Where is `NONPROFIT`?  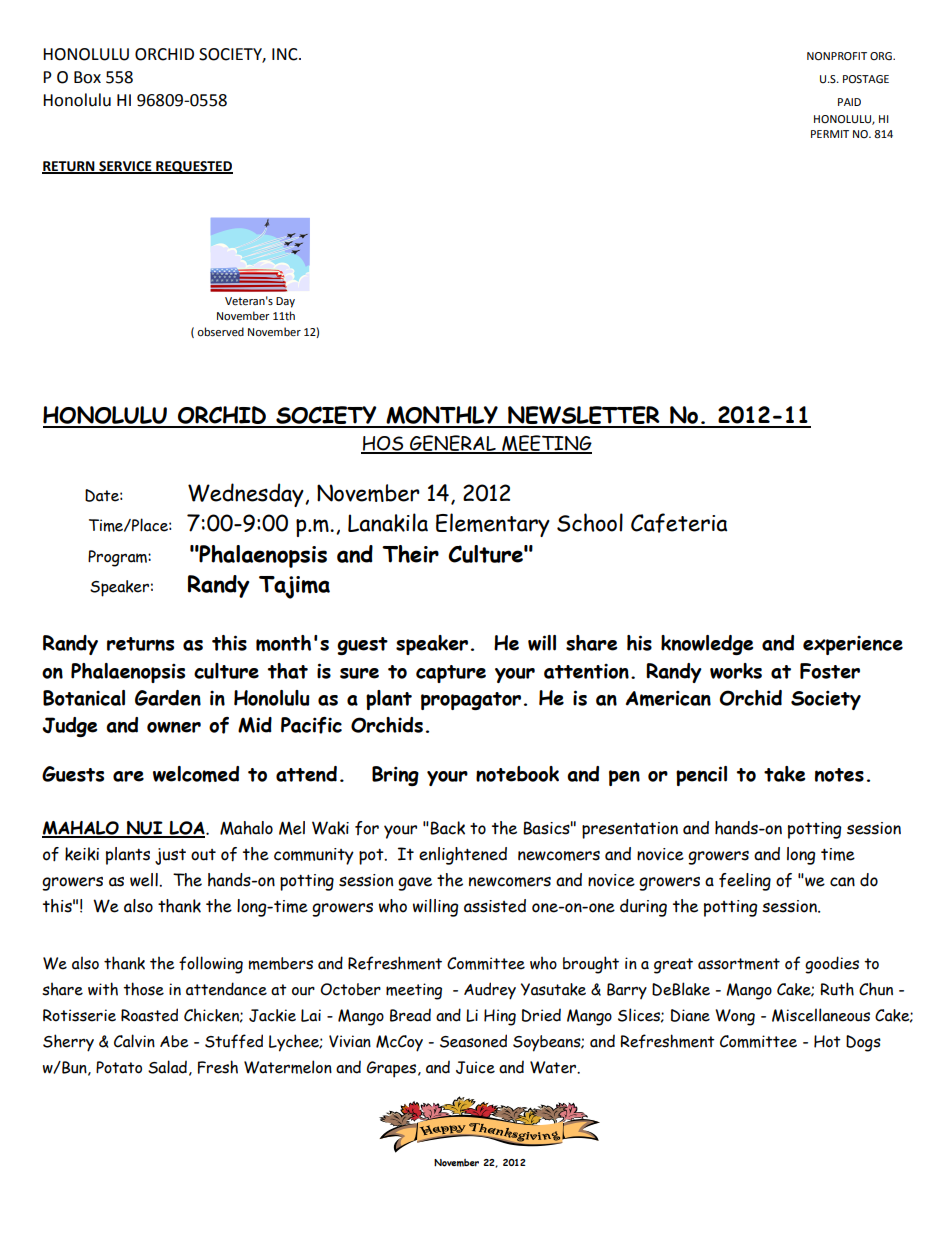 NONPROFIT is located at coordinates (837, 56).
